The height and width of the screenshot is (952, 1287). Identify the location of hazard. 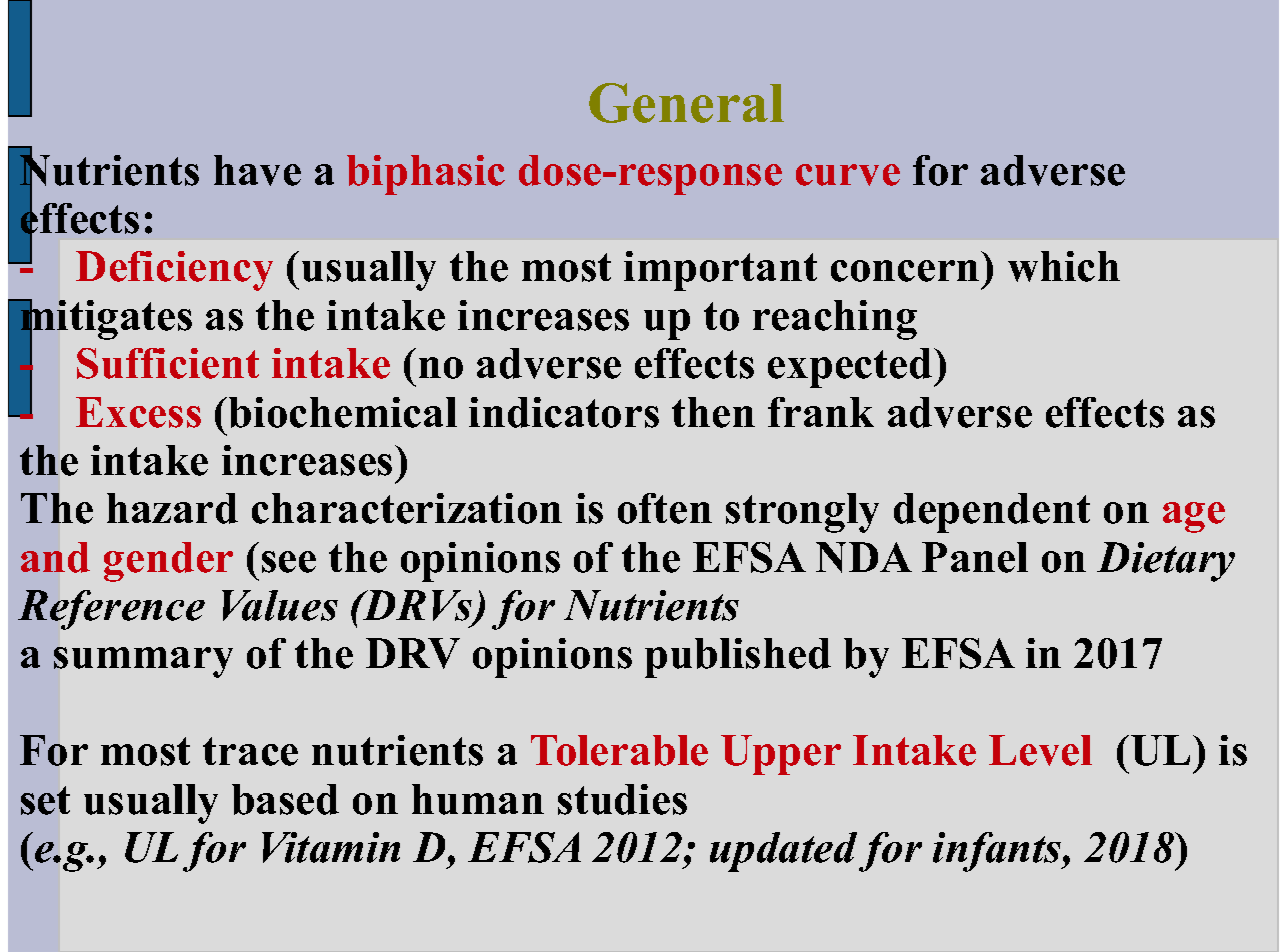
(172, 508).
